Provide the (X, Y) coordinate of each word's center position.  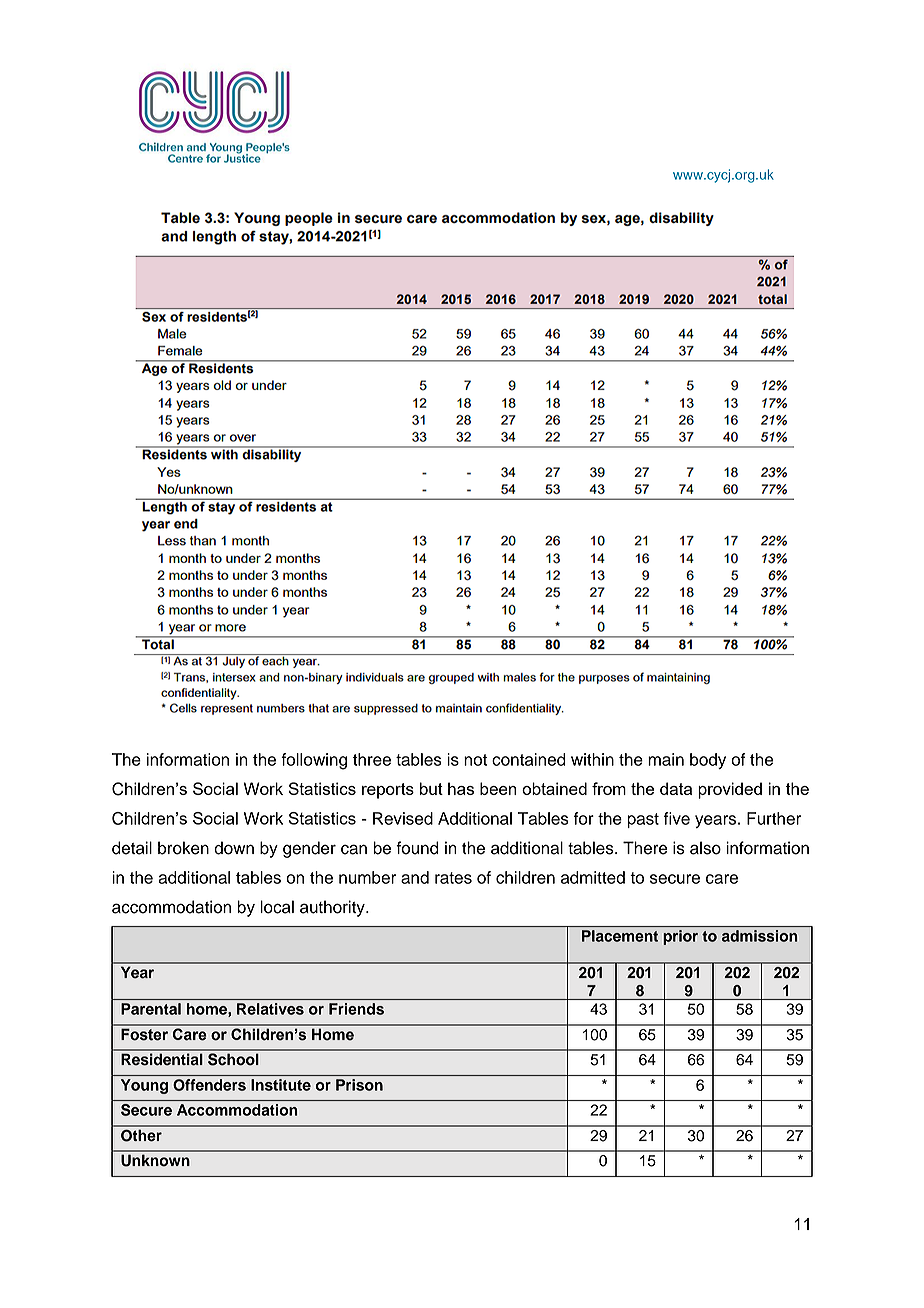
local (277, 907)
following (314, 761)
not (475, 760)
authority (333, 908)
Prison (359, 1085)
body (708, 761)
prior (680, 937)
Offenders (209, 1085)
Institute (281, 1085)
